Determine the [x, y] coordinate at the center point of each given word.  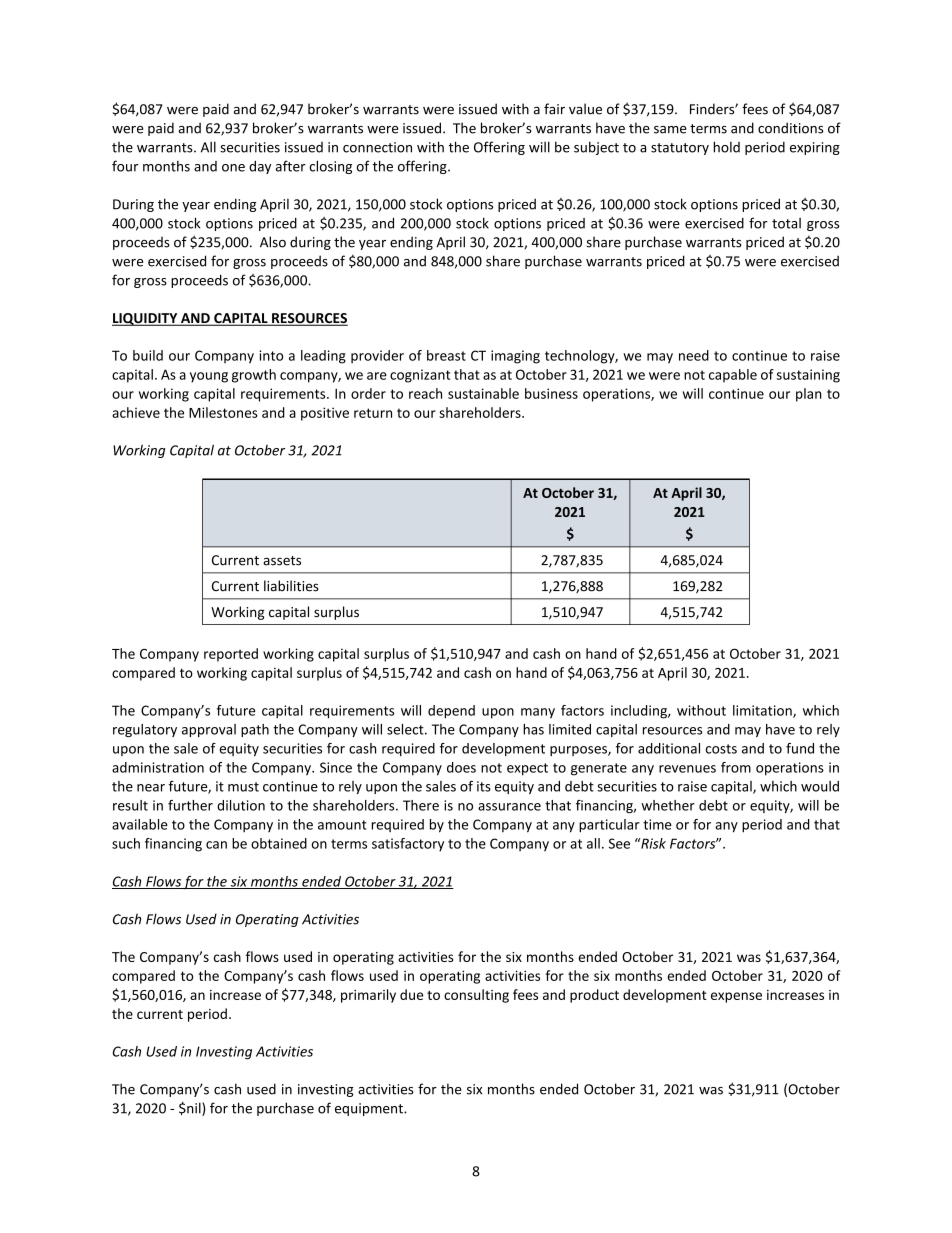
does [461, 767]
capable [733, 376]
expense [736, 997]
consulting [476, 996]
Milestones [223, 412]
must [243, 787]
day [260, 167]
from [736, 767]
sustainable [483, 393]
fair [554, 109]
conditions [791, 128]
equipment [370, 1109]
